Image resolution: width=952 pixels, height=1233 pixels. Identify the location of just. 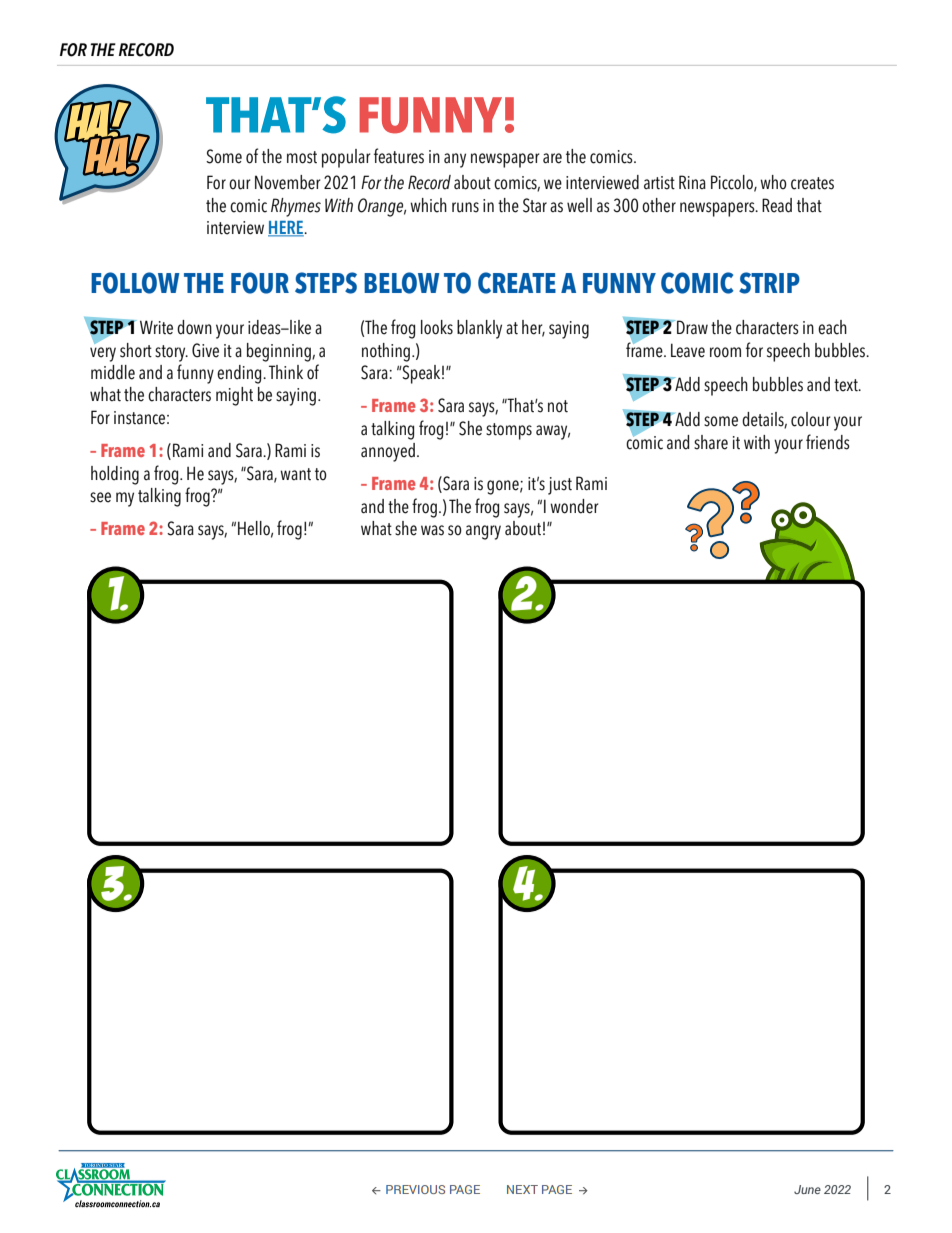
(560, 486).
